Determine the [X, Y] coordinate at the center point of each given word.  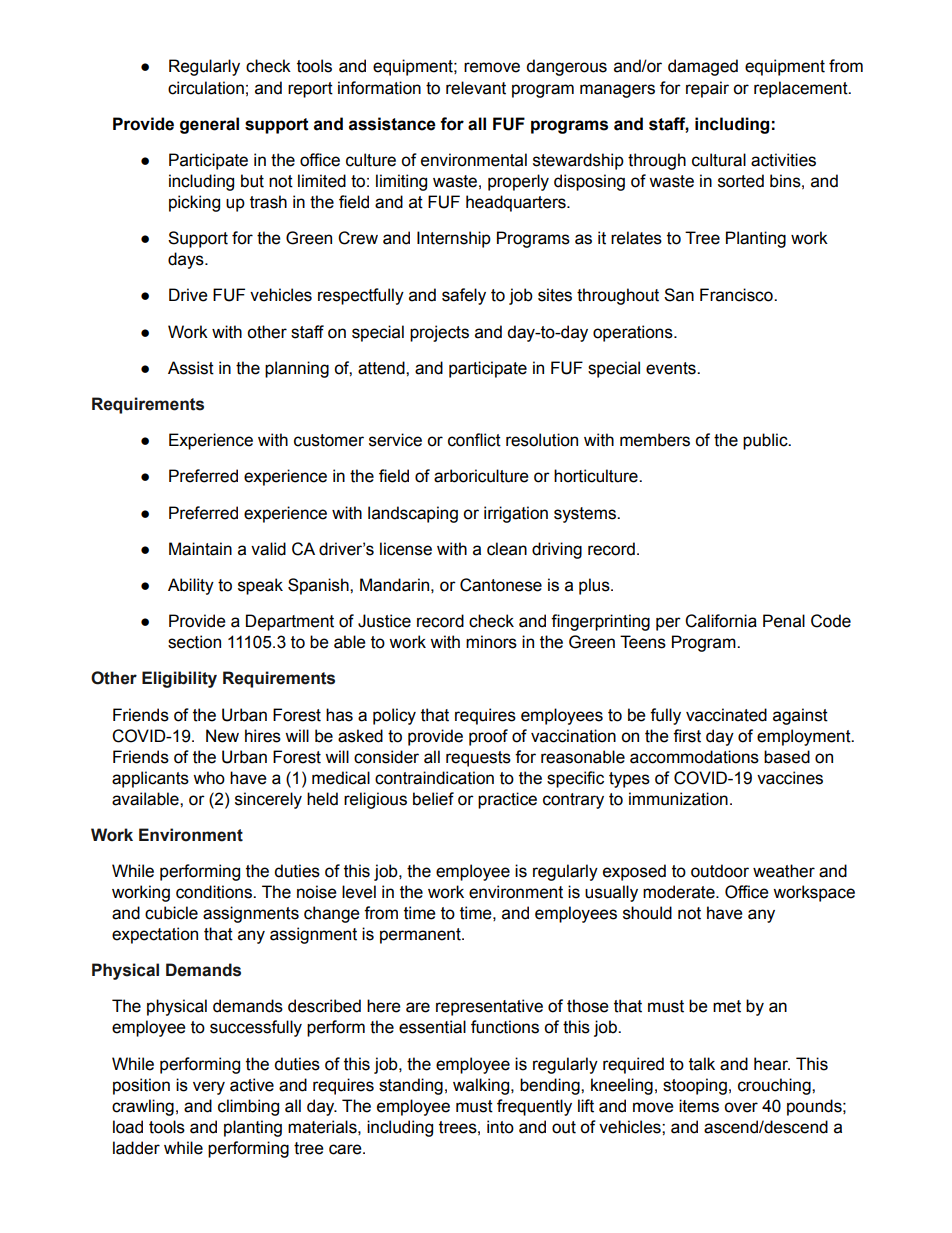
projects [439, 333]
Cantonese [501, 585]
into [500, 1127]
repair [707, 89]
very [209, 1088]
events [672, 368]
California [721, 621]
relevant [476, 88]
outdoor [720, 871]
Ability [191, 586]
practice [507, 800]
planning [297, 369]
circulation [206, 88]
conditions [215, 892]
